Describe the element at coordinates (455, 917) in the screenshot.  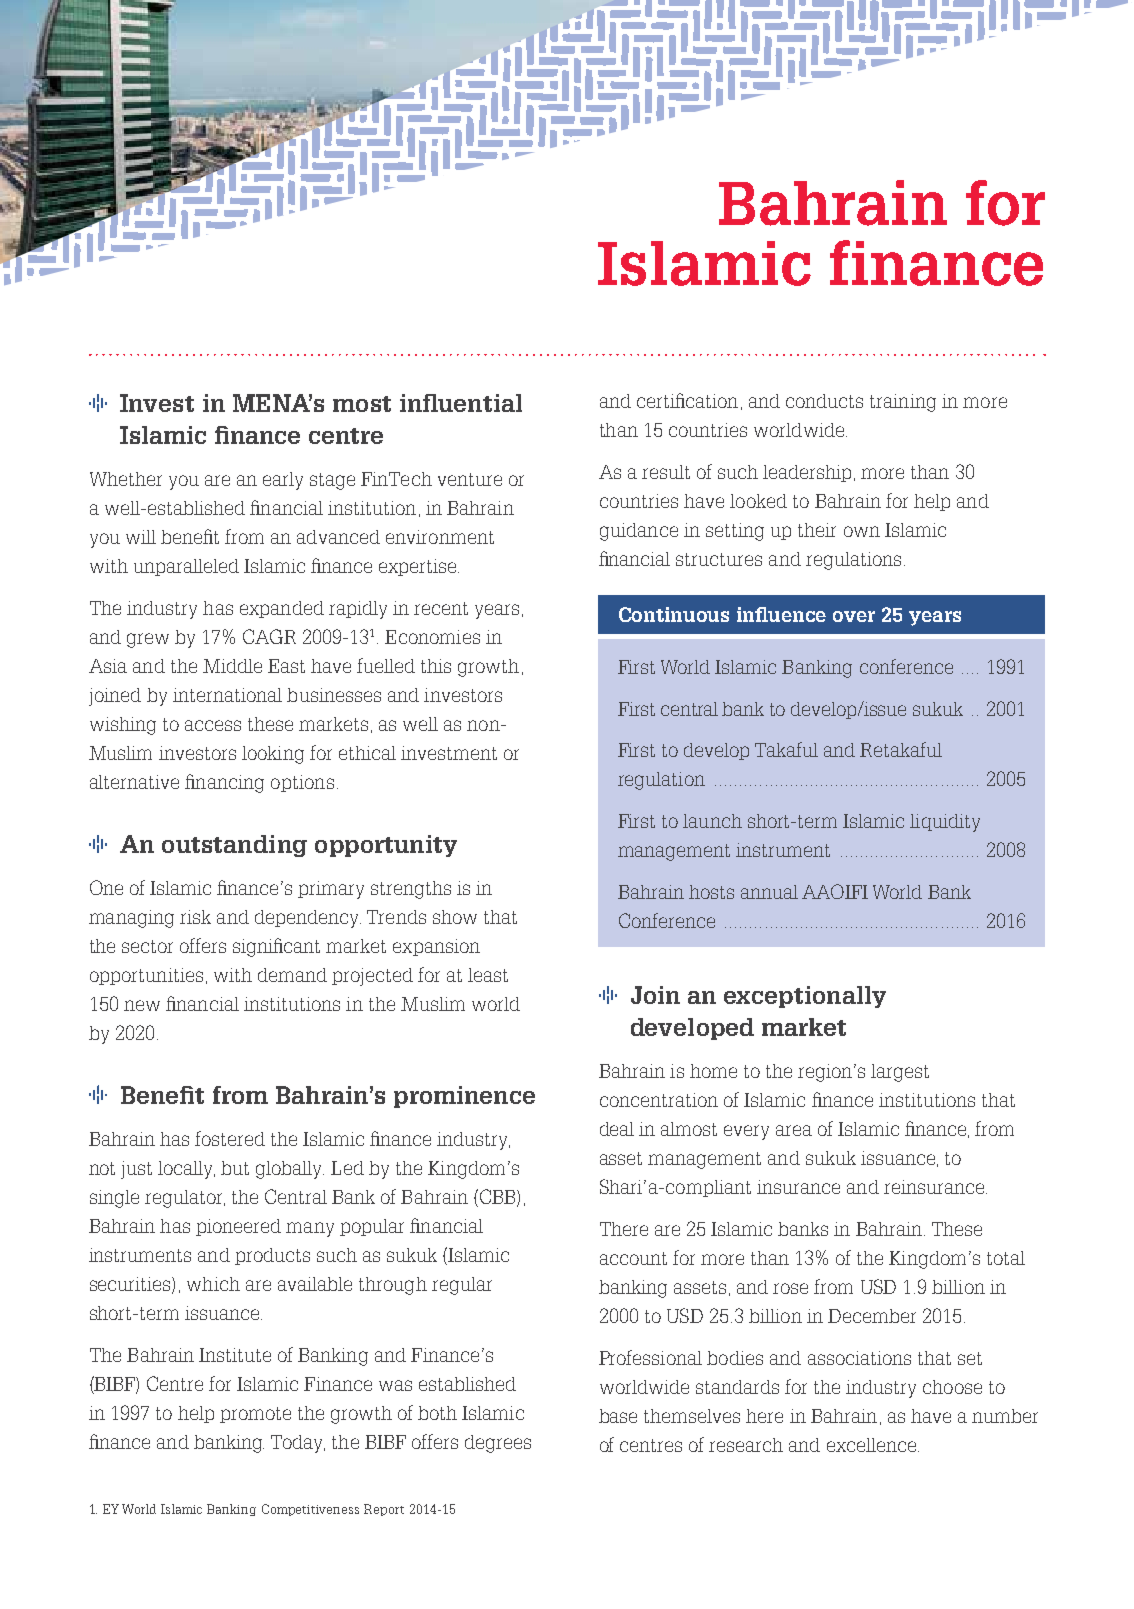
I see `show` at that location.
